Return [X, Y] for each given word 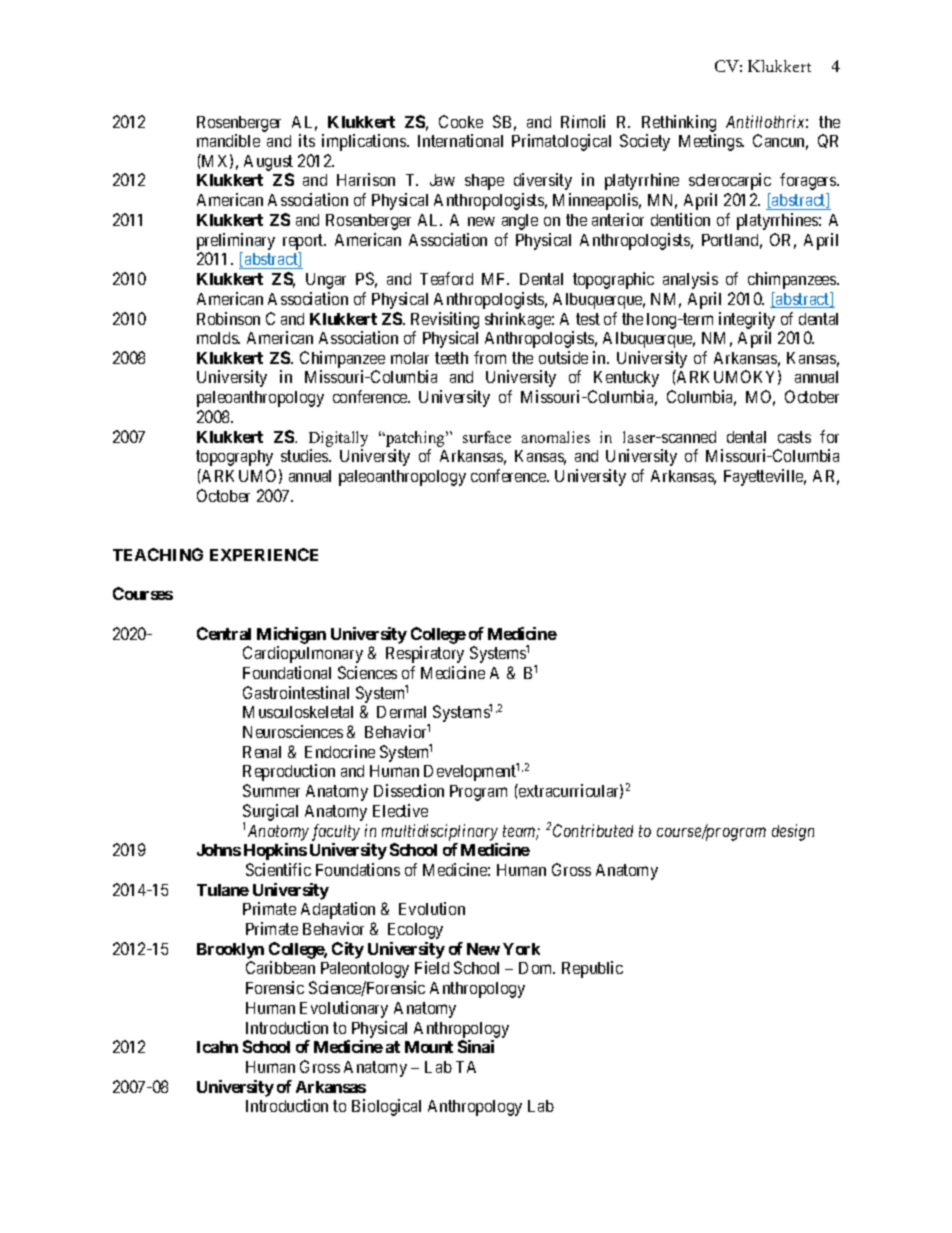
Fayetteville [765, 477]
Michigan [291, 635]
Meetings [711, 142]
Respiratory [425, 654]
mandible [228, 140]
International [460, 140]
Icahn [217, 1047]
